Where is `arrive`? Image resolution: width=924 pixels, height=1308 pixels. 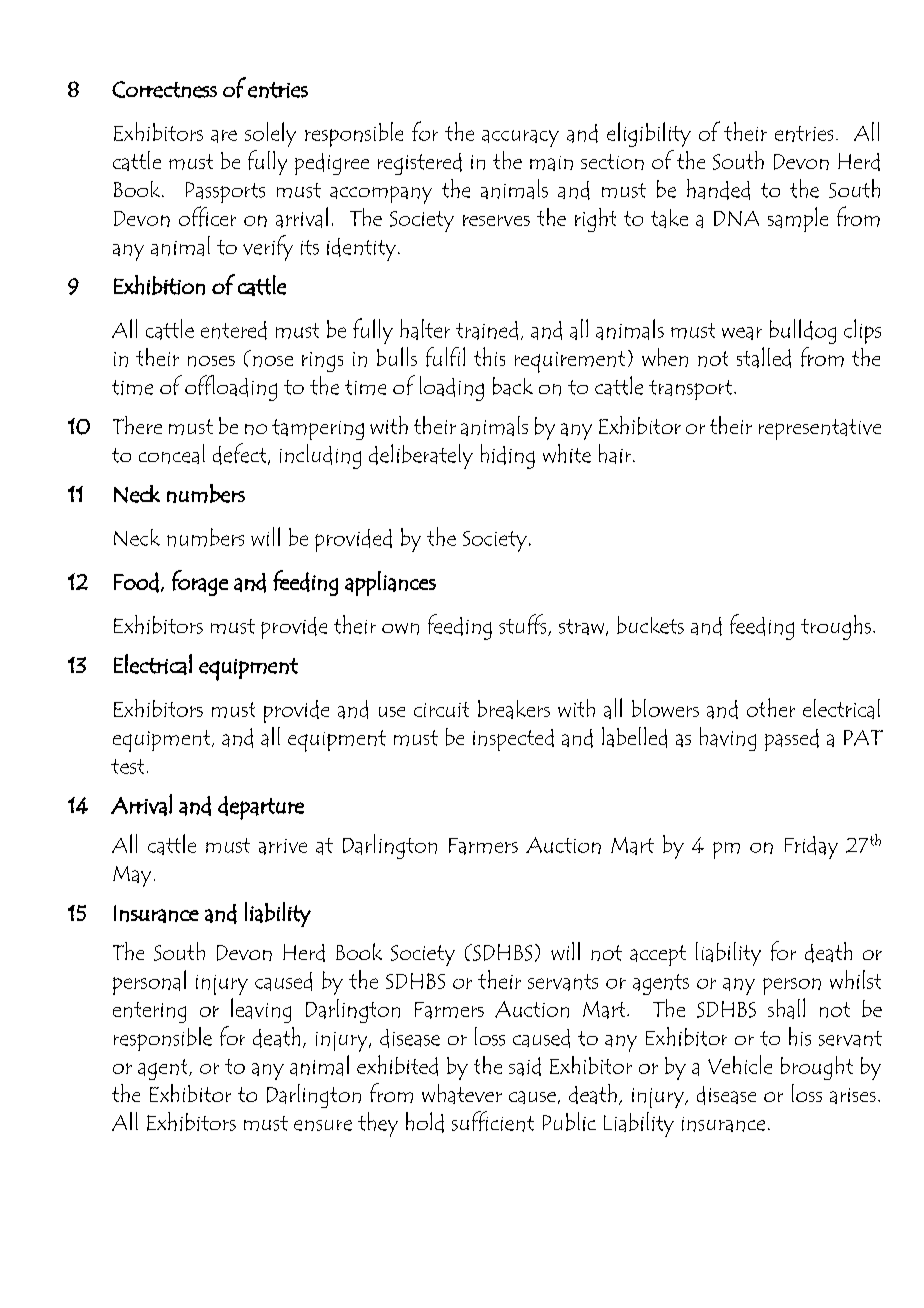
arrive is located at coordinates (283, 847).
